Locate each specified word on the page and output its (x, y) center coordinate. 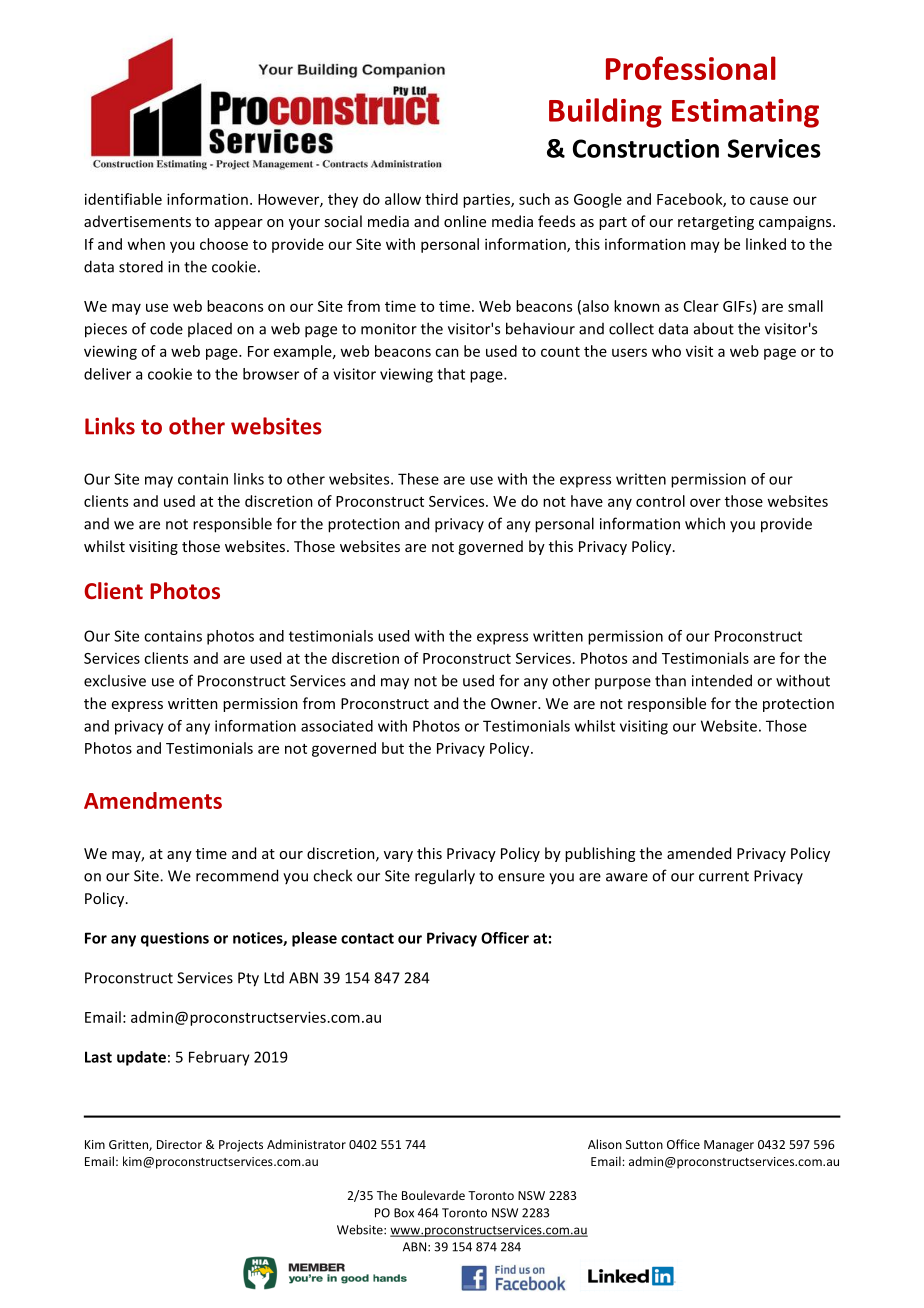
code (166, 329)
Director (179, 1144)
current (724, 876)
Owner (515, 703)
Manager (729, 1146)
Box (404, 1213)
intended (722, 680)
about (714, 328)
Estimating (745, 113)
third (441, 199)
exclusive (115, 680)
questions (175, 939)
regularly (445, 877)
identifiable (123, 199)
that (451, 374)
